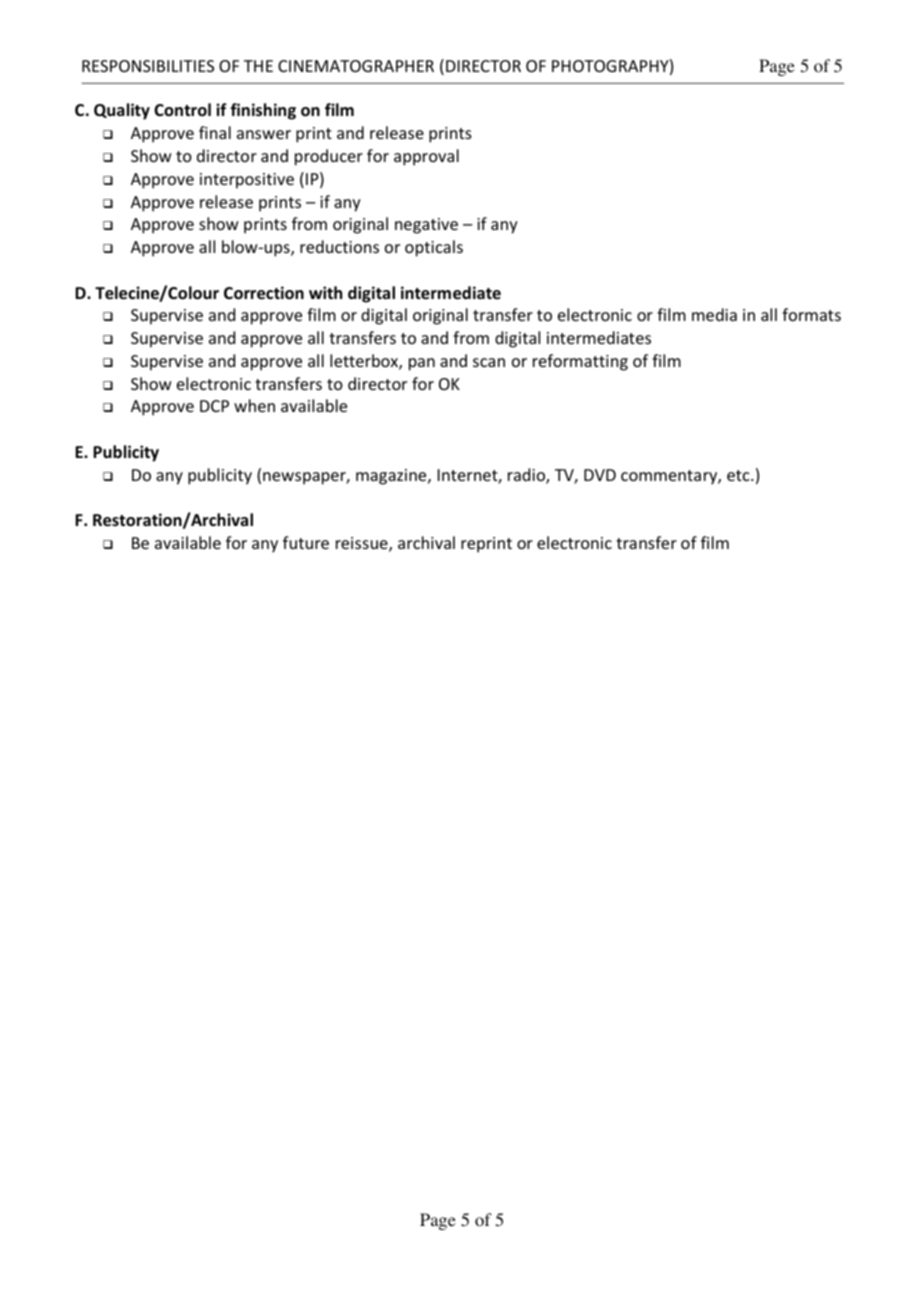 The image size is (924, 1308). Describe the element at coordinates (264, 293) in the screenshot. I see `Correction` at that location.
